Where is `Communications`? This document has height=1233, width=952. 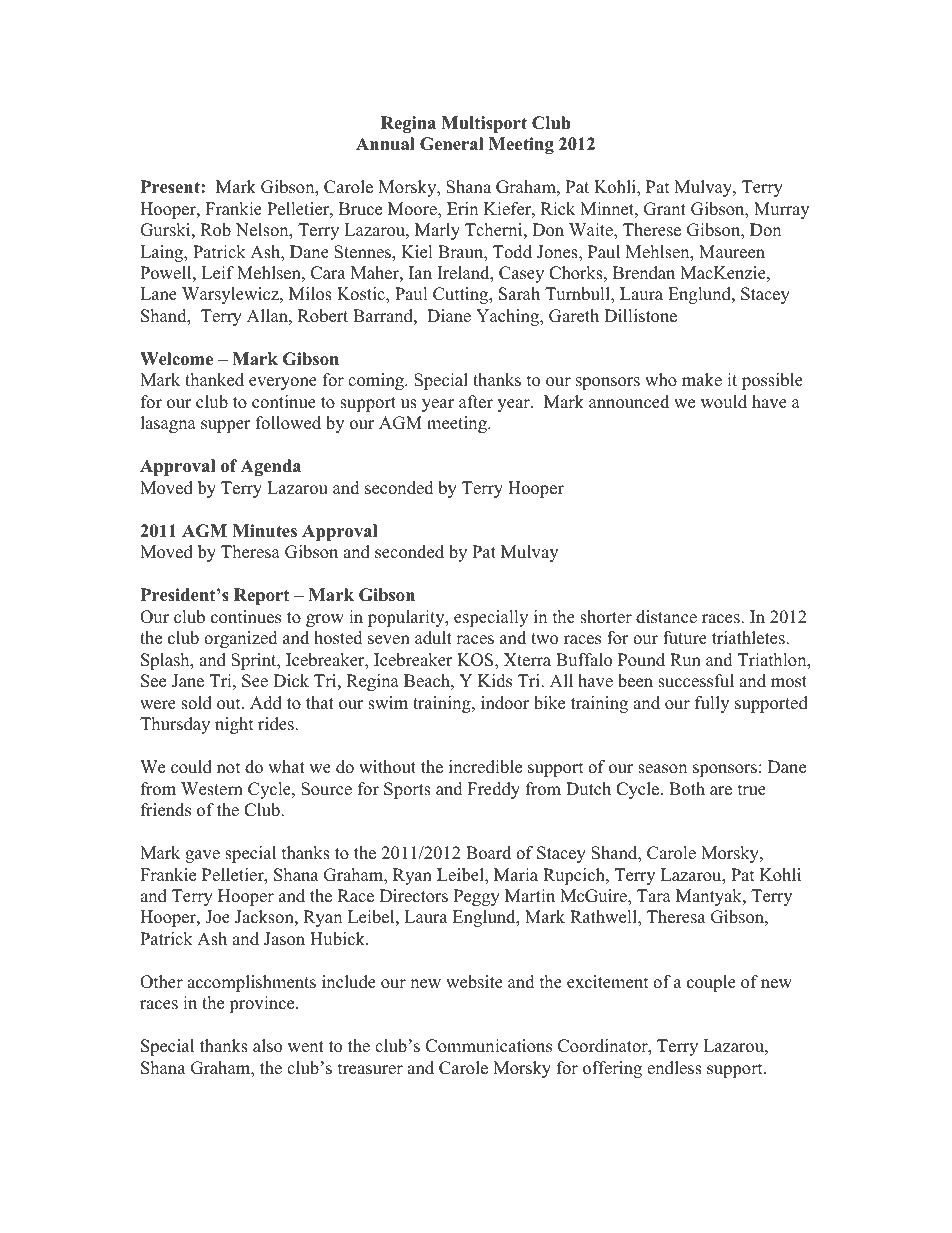
Communications is located at coordinates (489, 1046).
